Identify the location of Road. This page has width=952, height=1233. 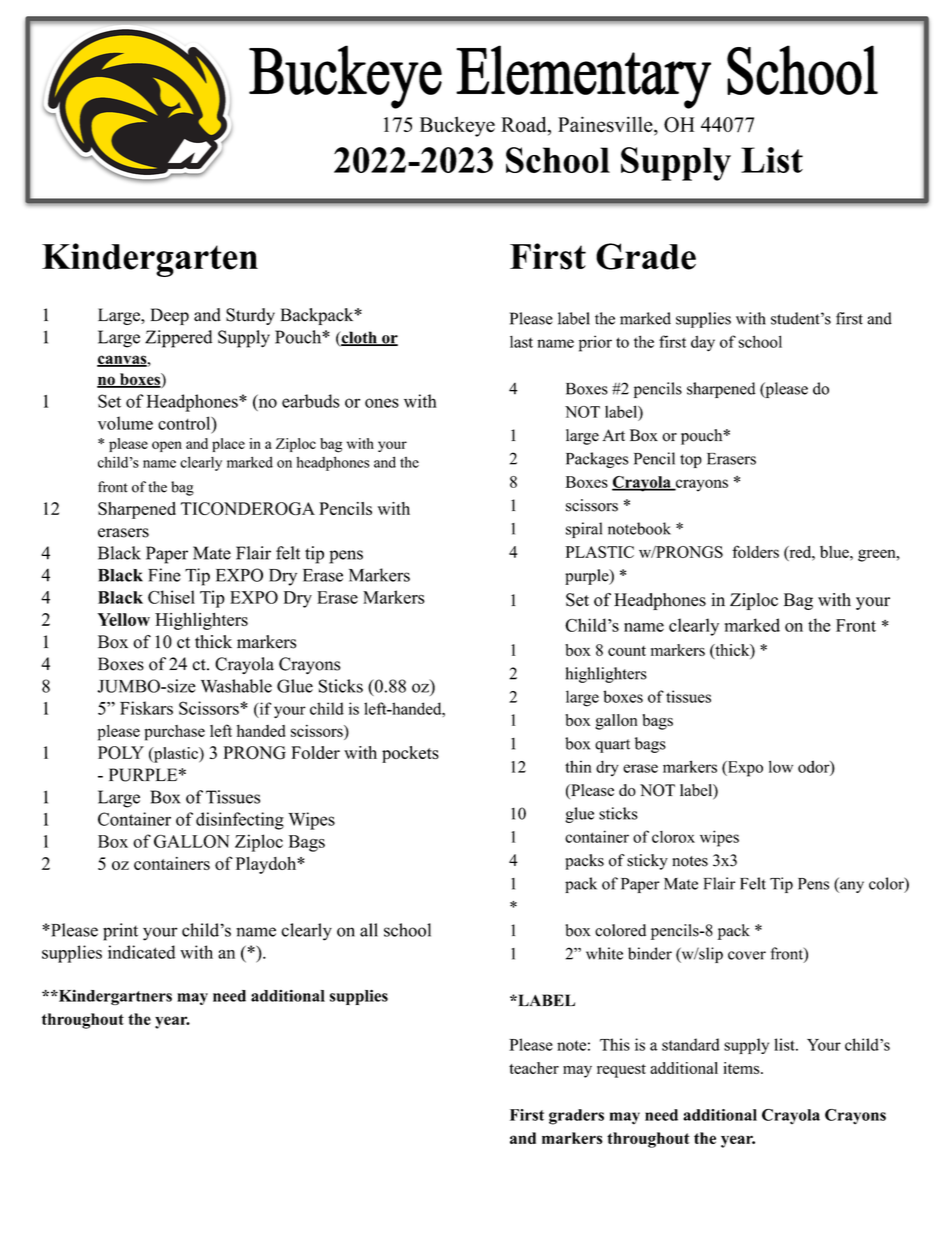
(525, 125).
